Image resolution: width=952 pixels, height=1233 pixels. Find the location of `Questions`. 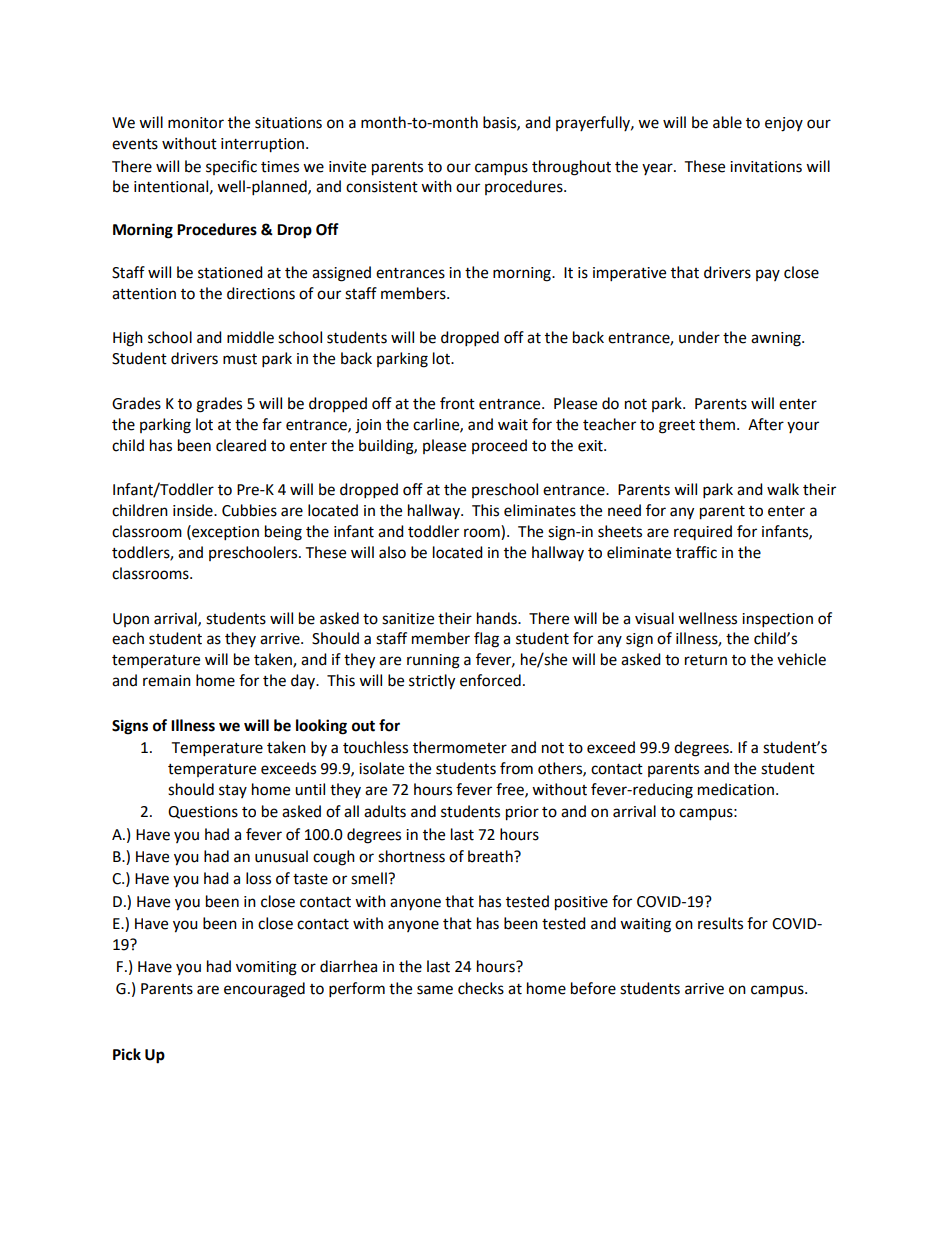

Questions is located at coordinates (203, 812).
